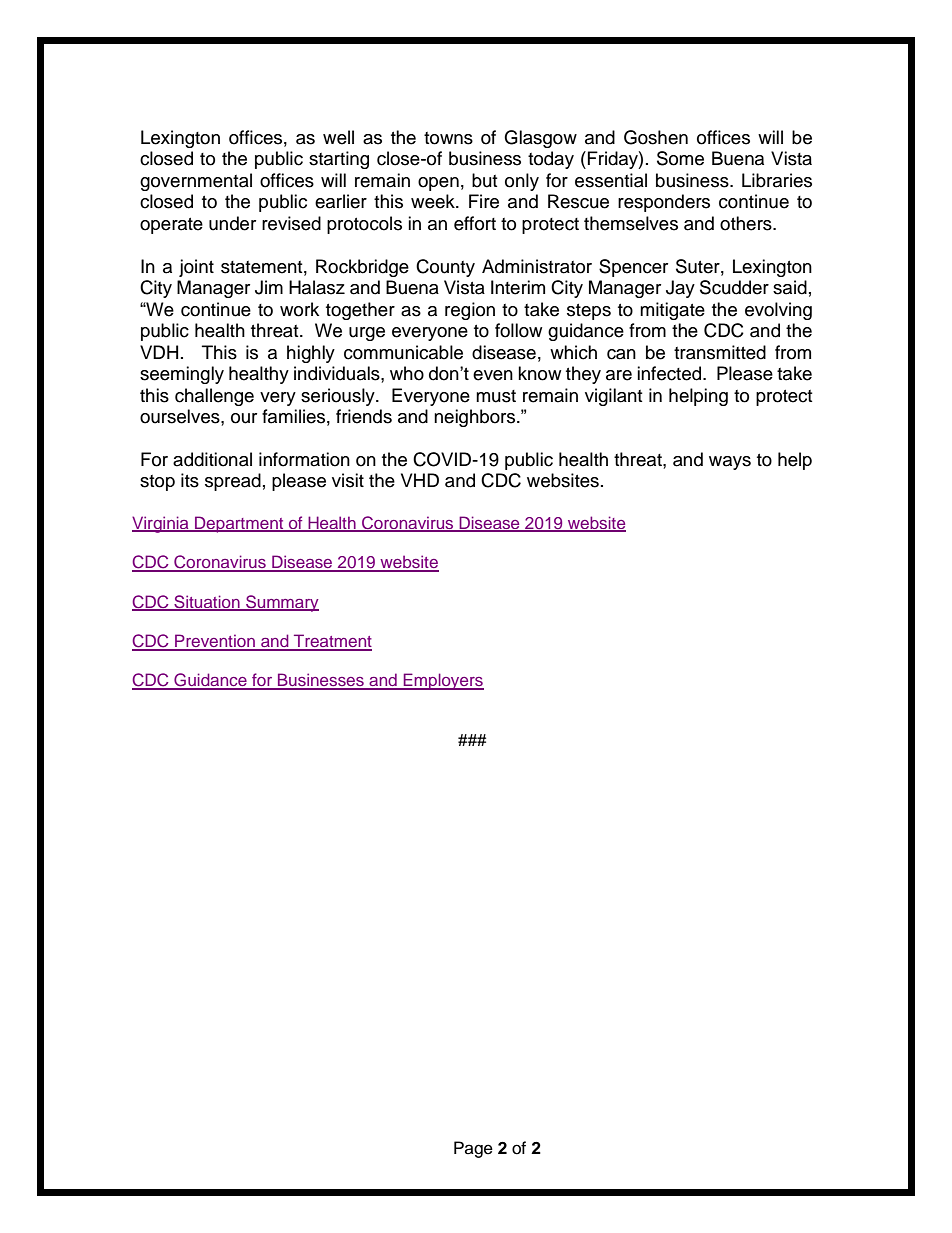  I want to click on Employers, so click(442, 681).
